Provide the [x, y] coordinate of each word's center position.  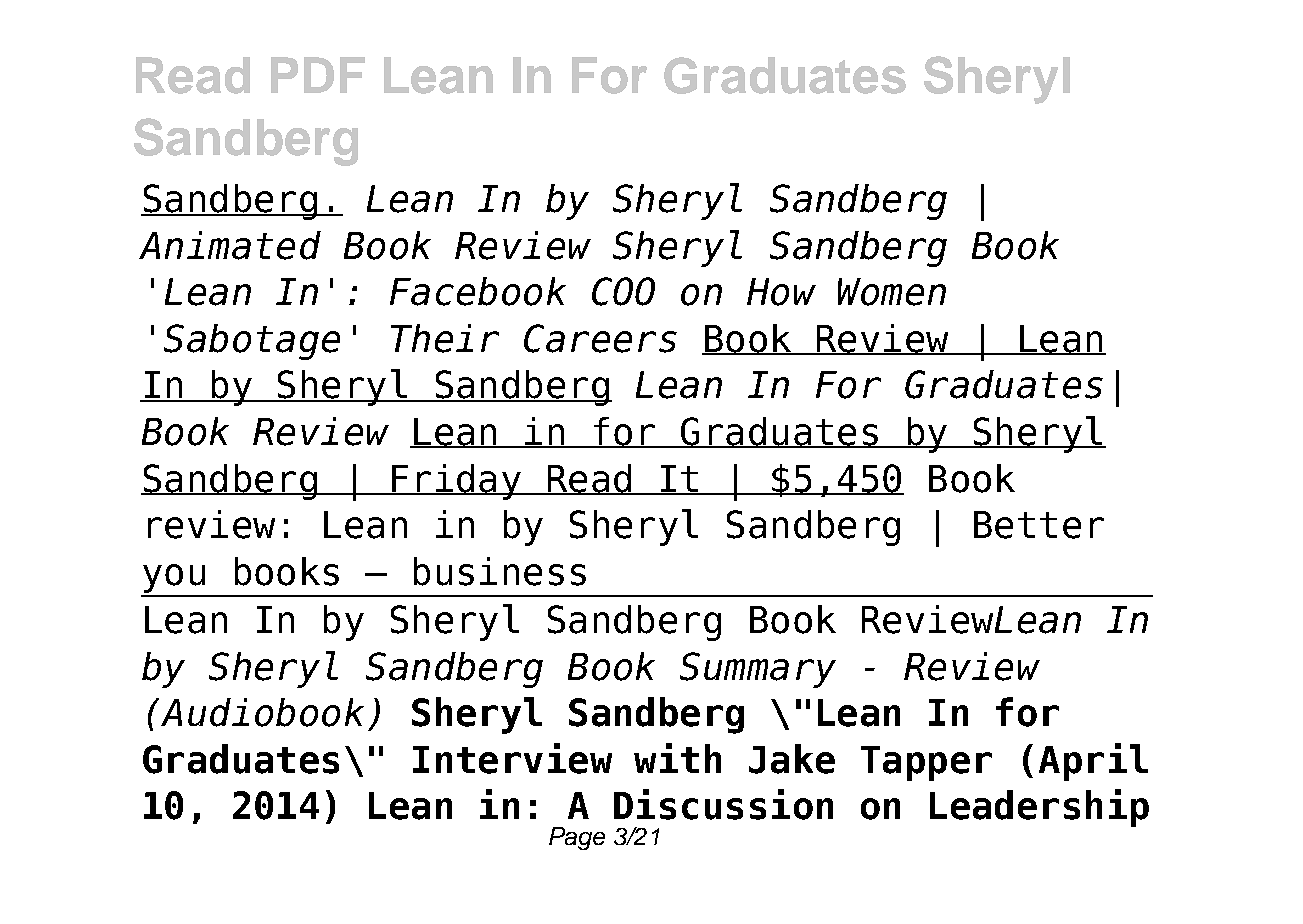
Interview [512, 758]
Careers [600, 338]
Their [445, 338]
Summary [758, 670]
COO [623, 291]
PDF [318, 75]
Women [892, 292]
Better [1039, 525]
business [500, 571]
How [781, 292]
